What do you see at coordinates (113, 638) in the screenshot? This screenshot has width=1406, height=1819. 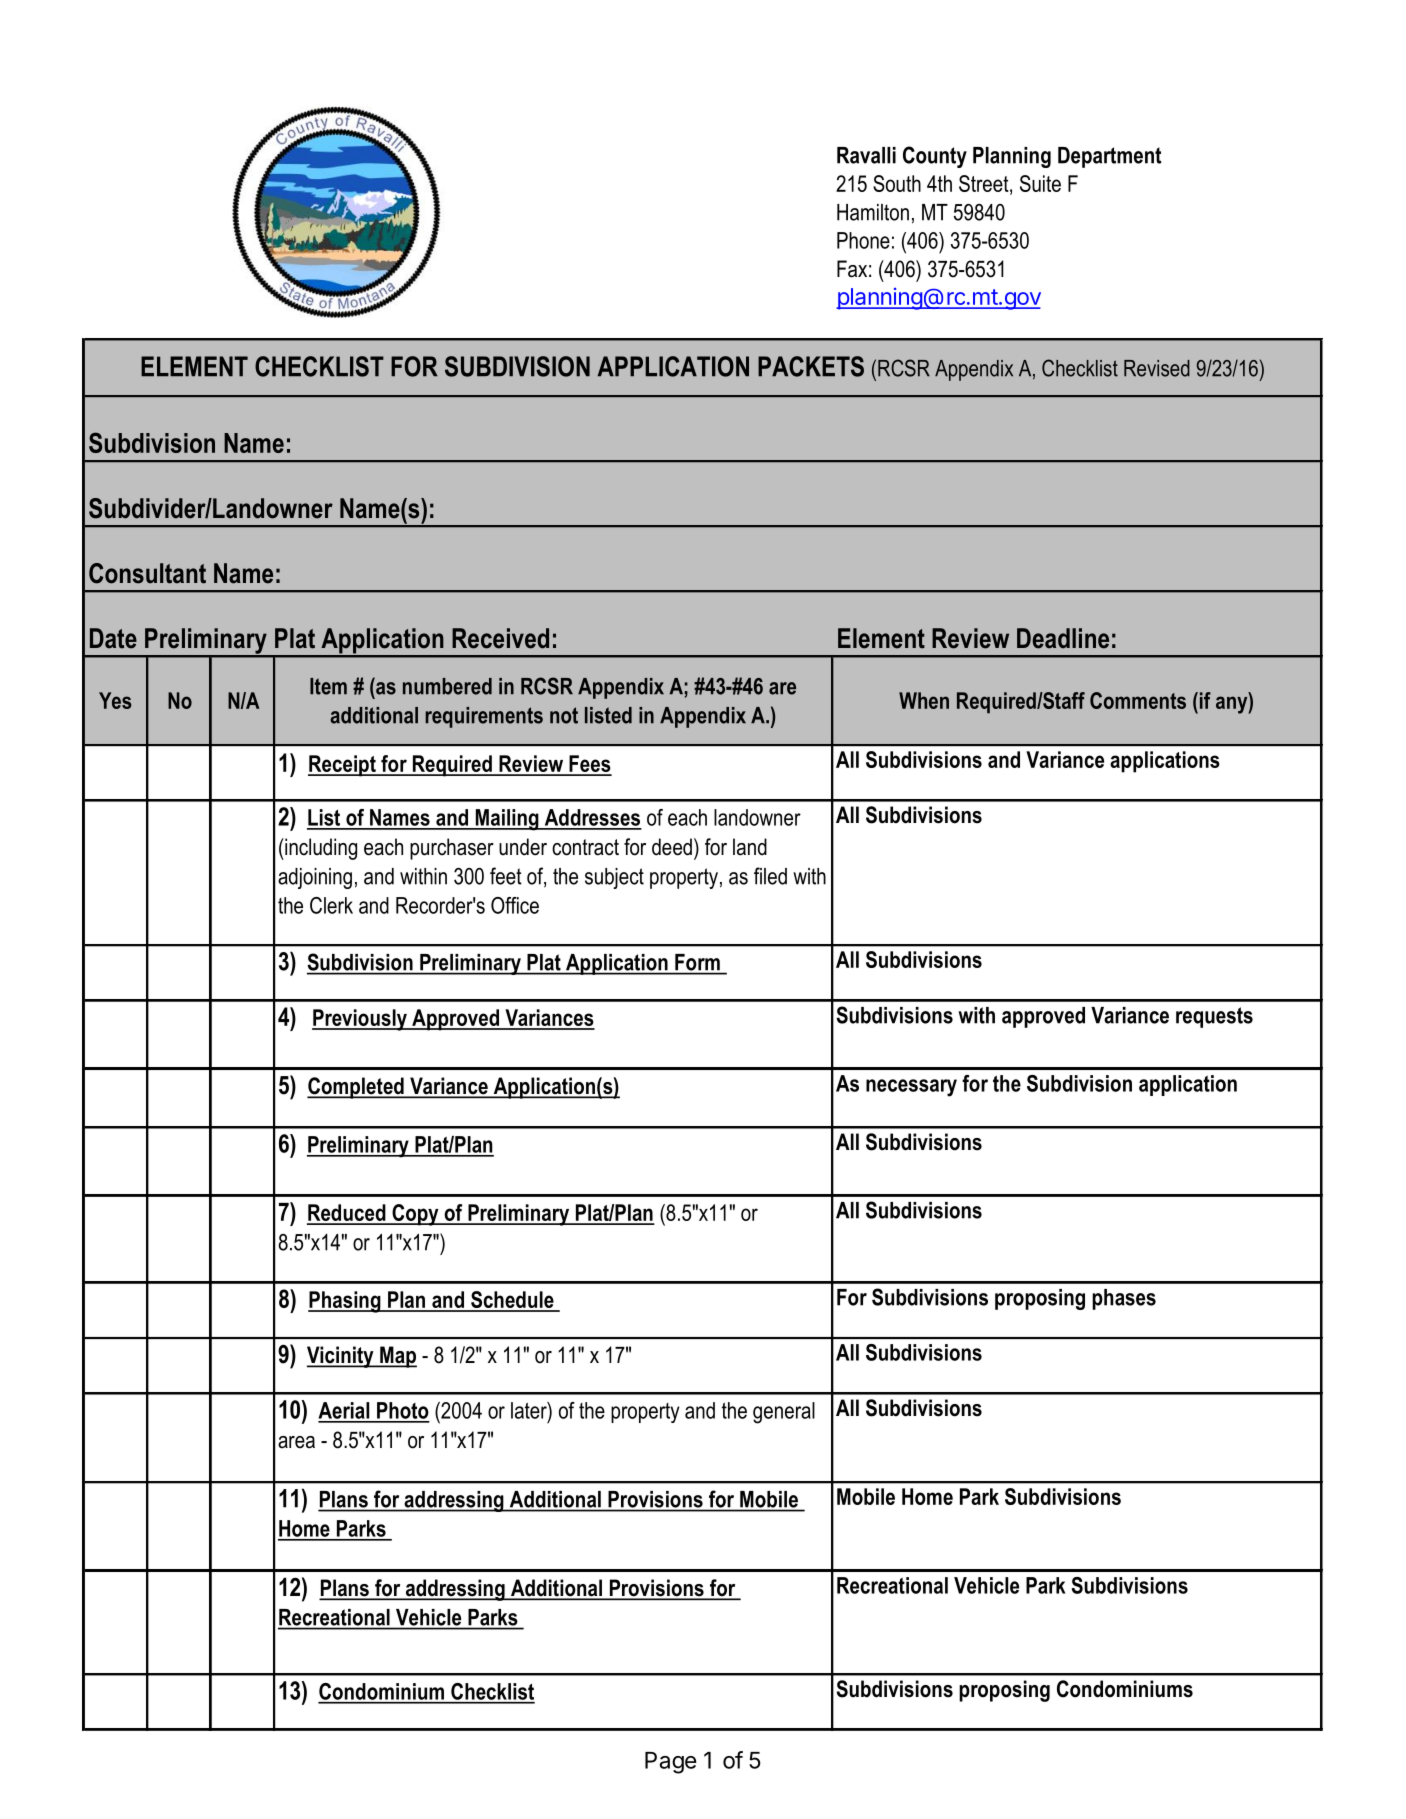 I see `Date` at bounding box center [113, 638].
